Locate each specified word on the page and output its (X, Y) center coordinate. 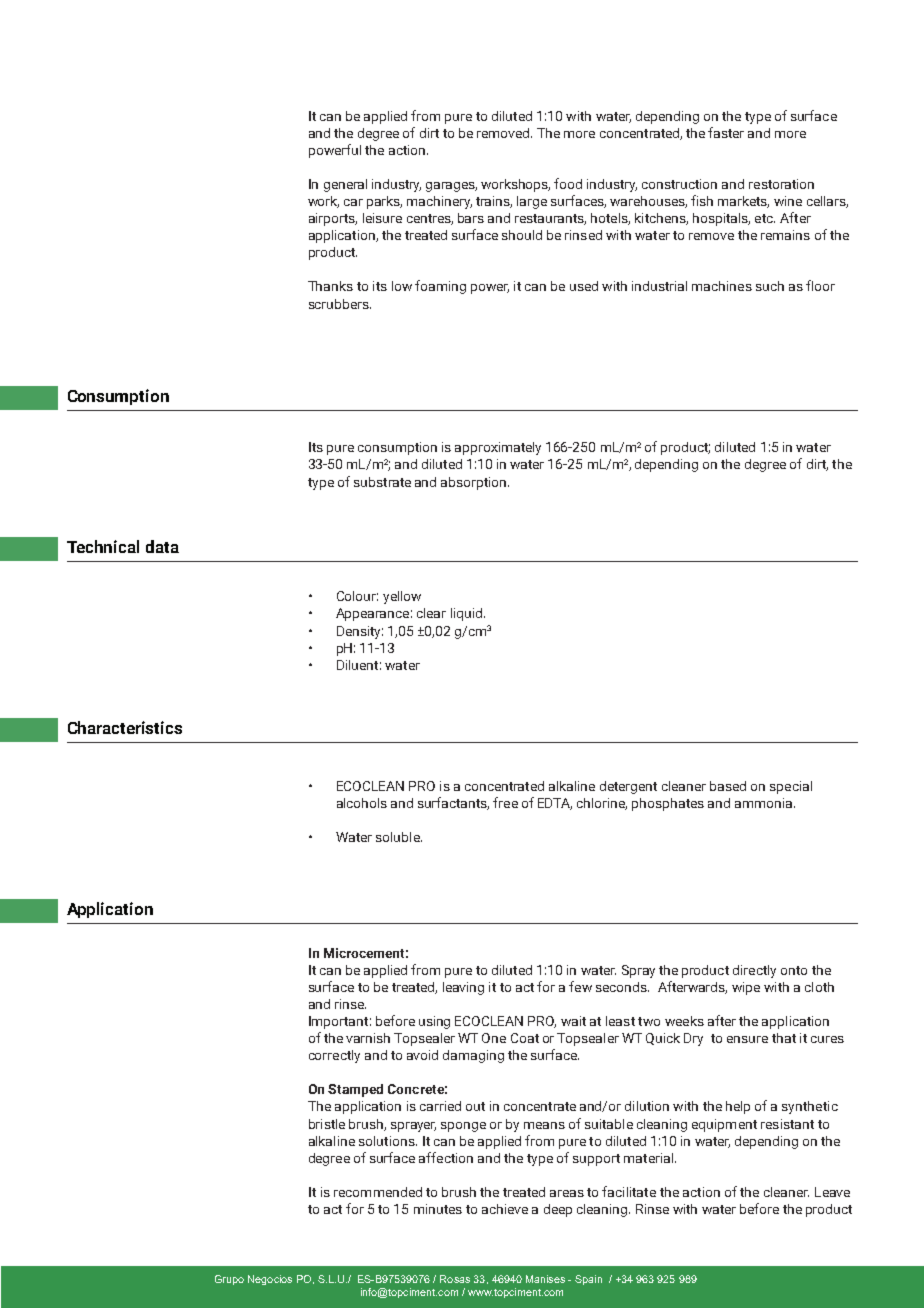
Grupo (229, 1280)
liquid (466, 614)
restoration (781, 184)
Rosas (455, 1279)
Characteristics (125, 727)
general (345, 185)
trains (494, 202)
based (728, 786)
